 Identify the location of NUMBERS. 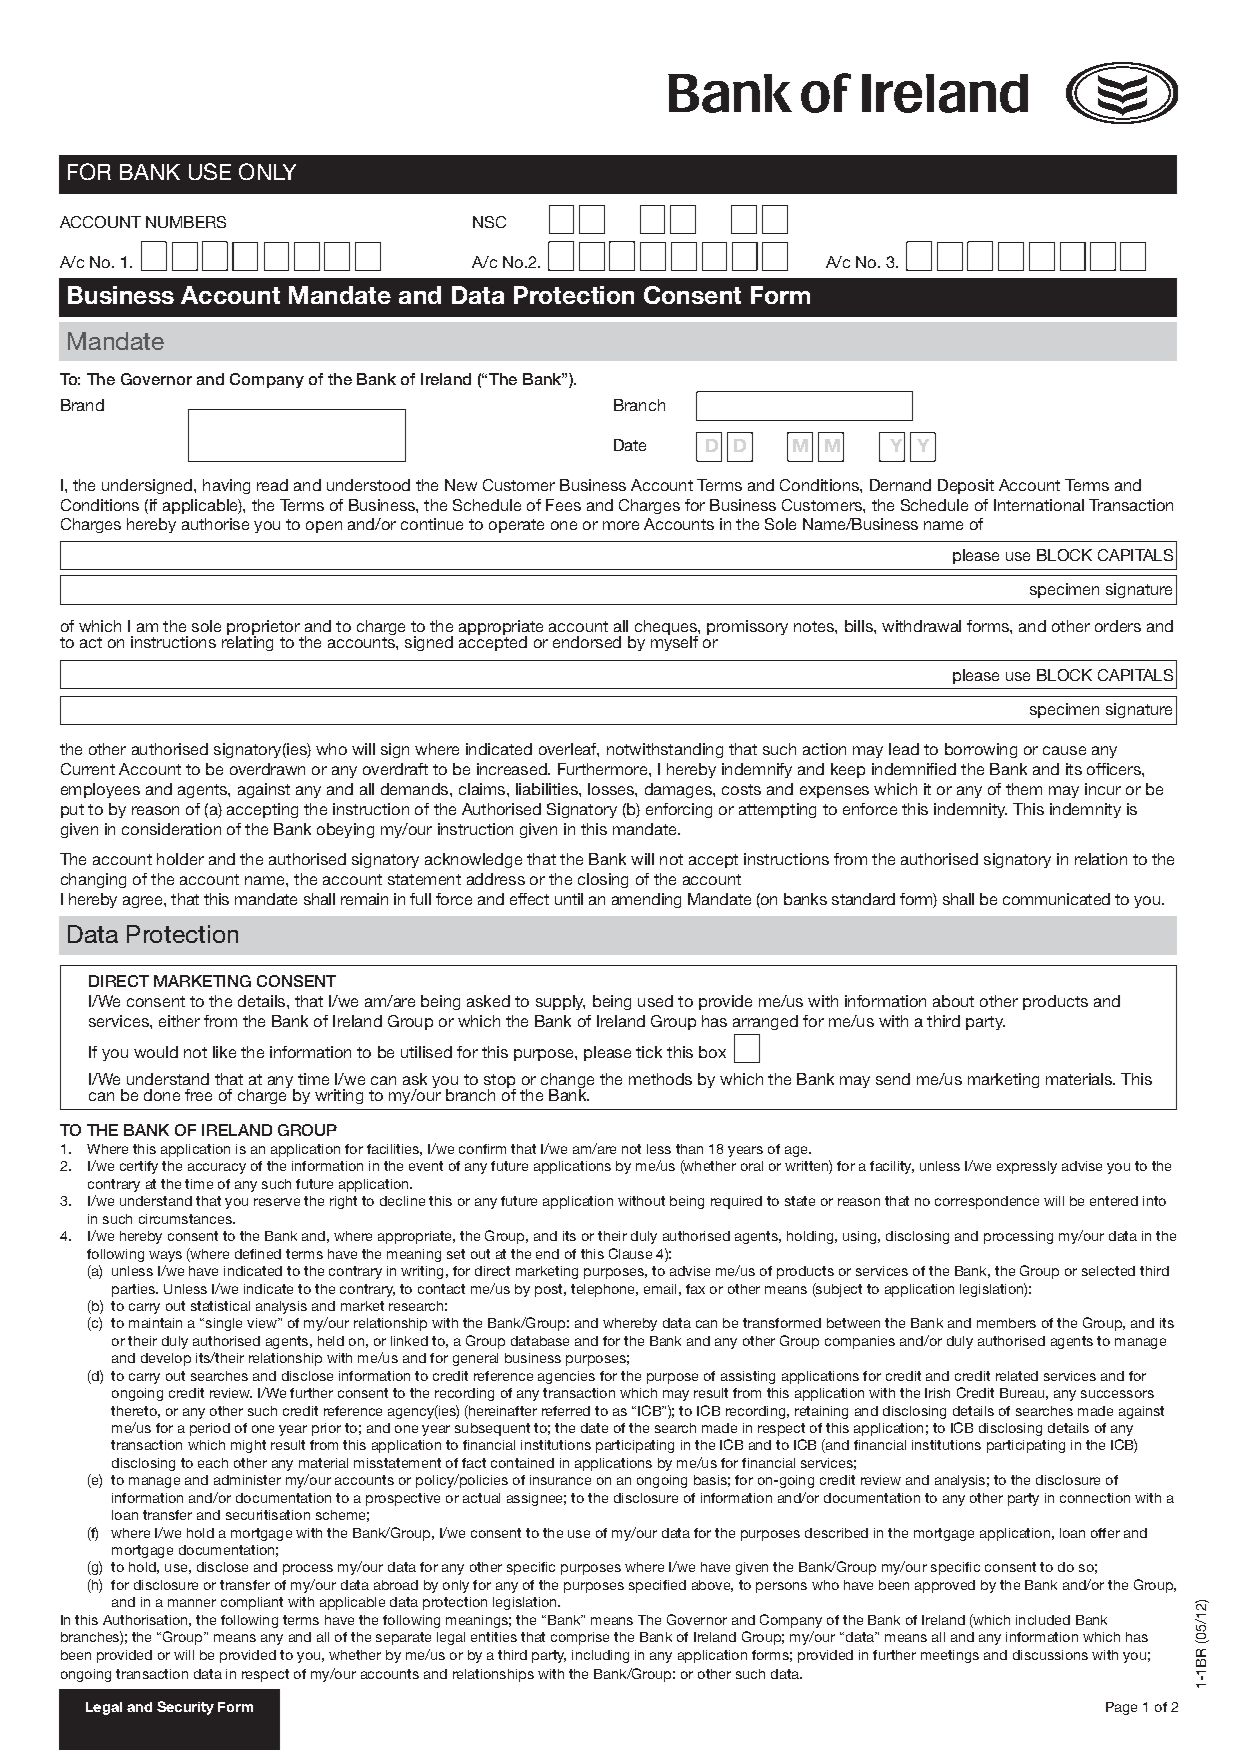
(186, 222).
